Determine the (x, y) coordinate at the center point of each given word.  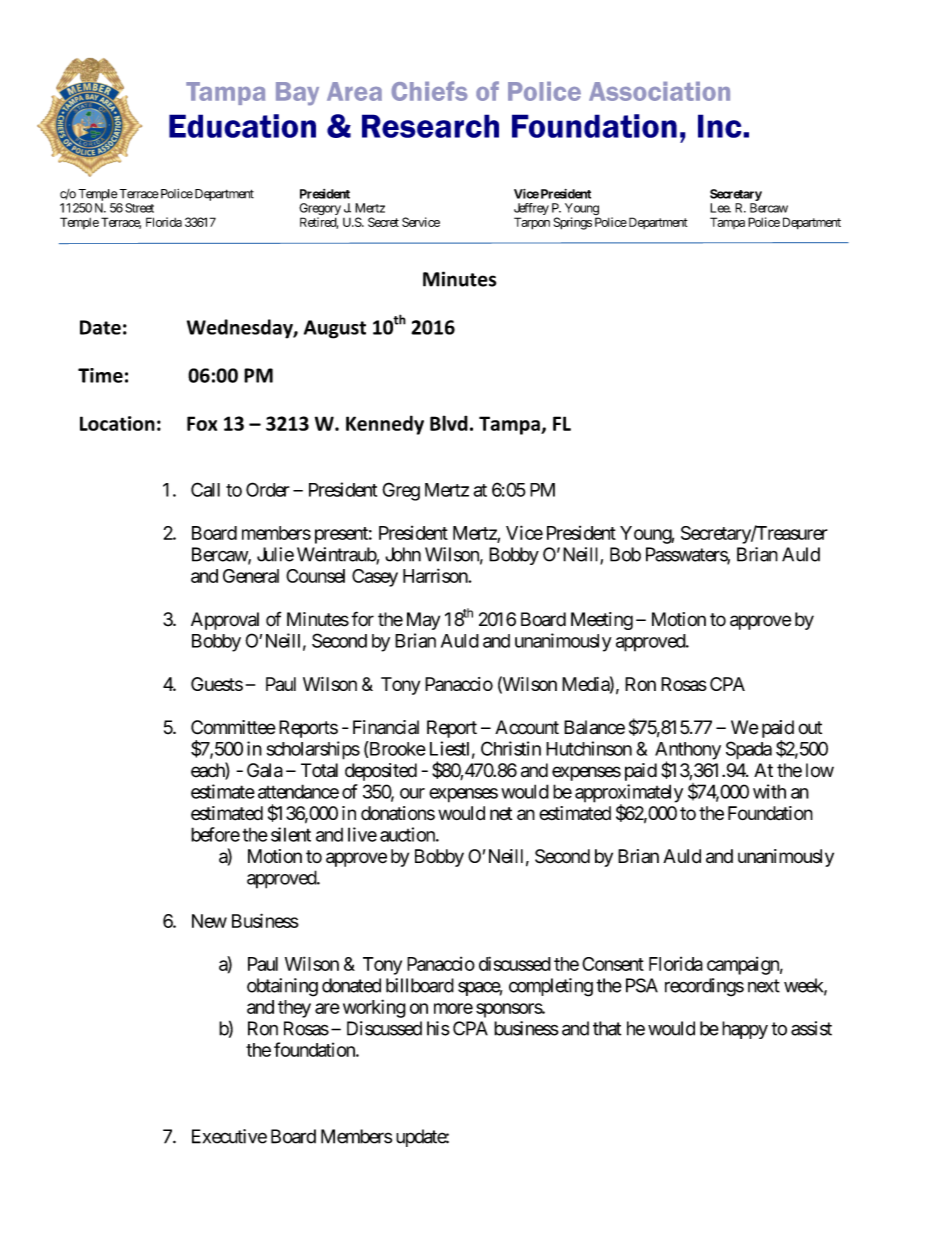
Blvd (449, 423)
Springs (573, 223)
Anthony (688, 752)
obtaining (282, 987)
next (764, 986)
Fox (202, 423)
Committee (233, 727)
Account (527, 727)
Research (430, 126)
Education (242, 126)
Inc (721, 126)
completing (551, 987)
